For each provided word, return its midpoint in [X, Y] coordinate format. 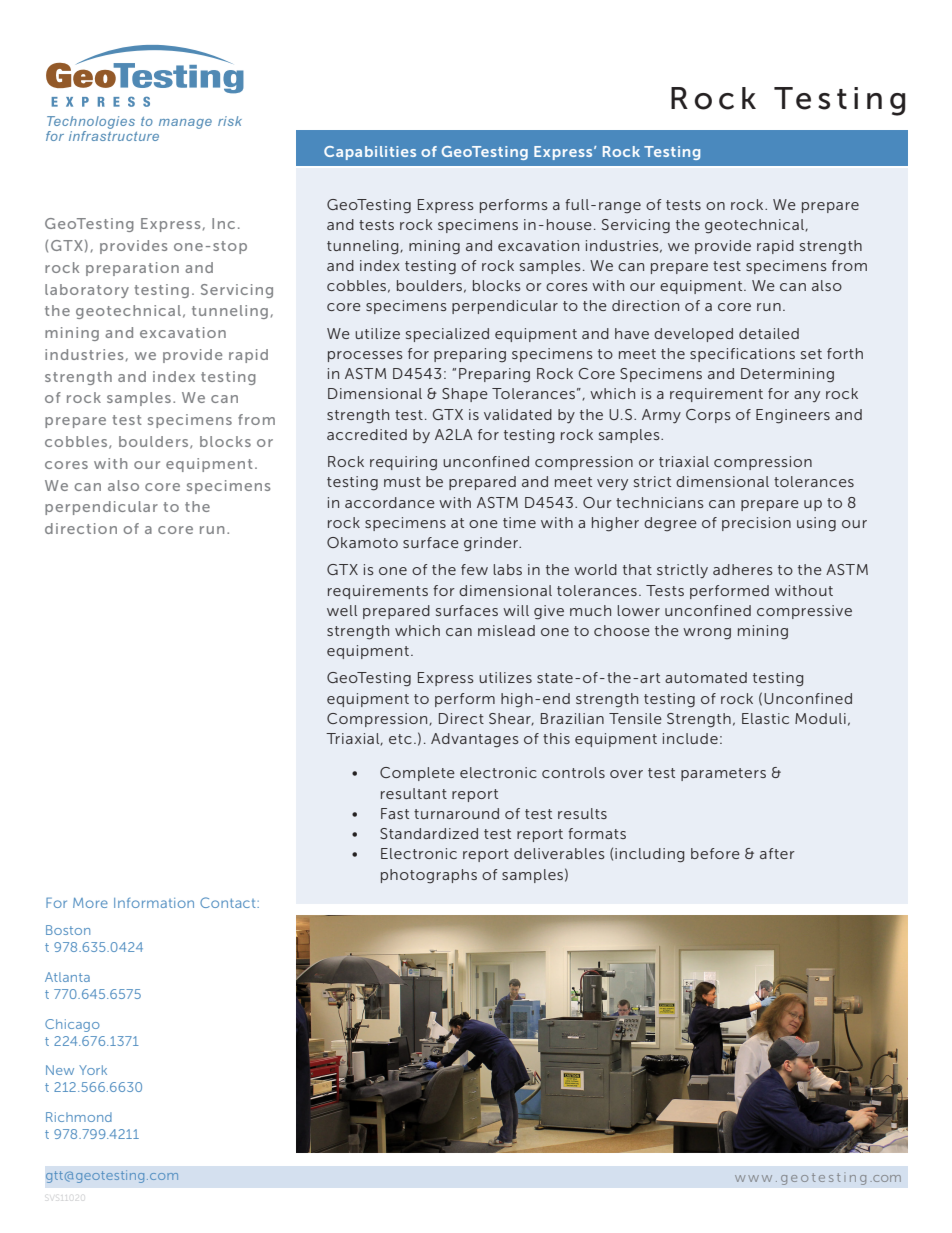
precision [756, 524]
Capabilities [370, 153]
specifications [742, 355]
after [777, 853]
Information [154, 903]
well [342, 610]
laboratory [87, 291]
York [93, 1070]
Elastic [765, 718]
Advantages [474, 740]
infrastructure [114, 136]
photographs [429, 876]
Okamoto [362, 542]
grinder [492, 544]
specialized [447, 335]
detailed [769, 333]
